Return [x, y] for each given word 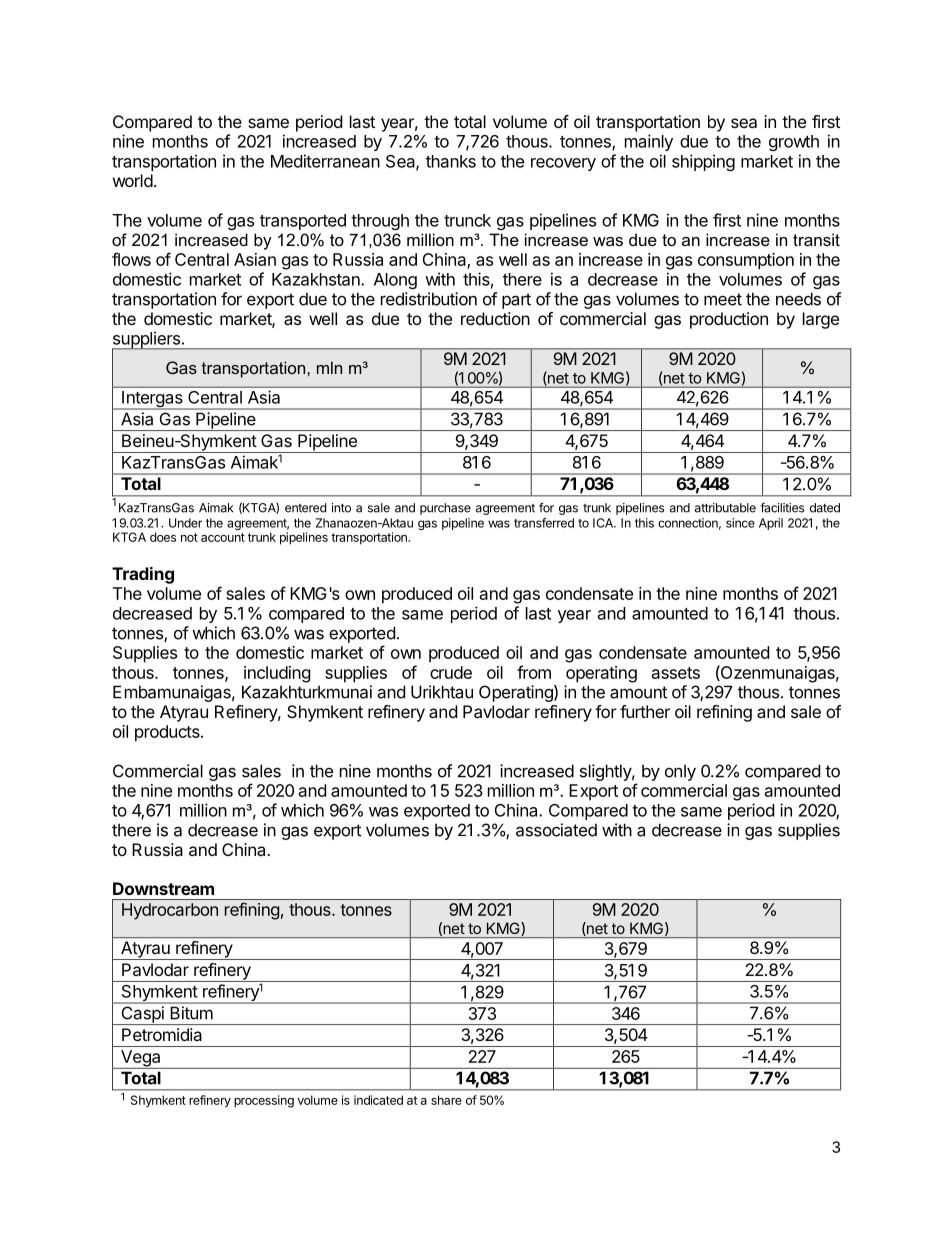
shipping [703, 162]
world [133, 180]
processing [264, 1101]
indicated [378, 1100]
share [446, 1100]
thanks [451, 161]
